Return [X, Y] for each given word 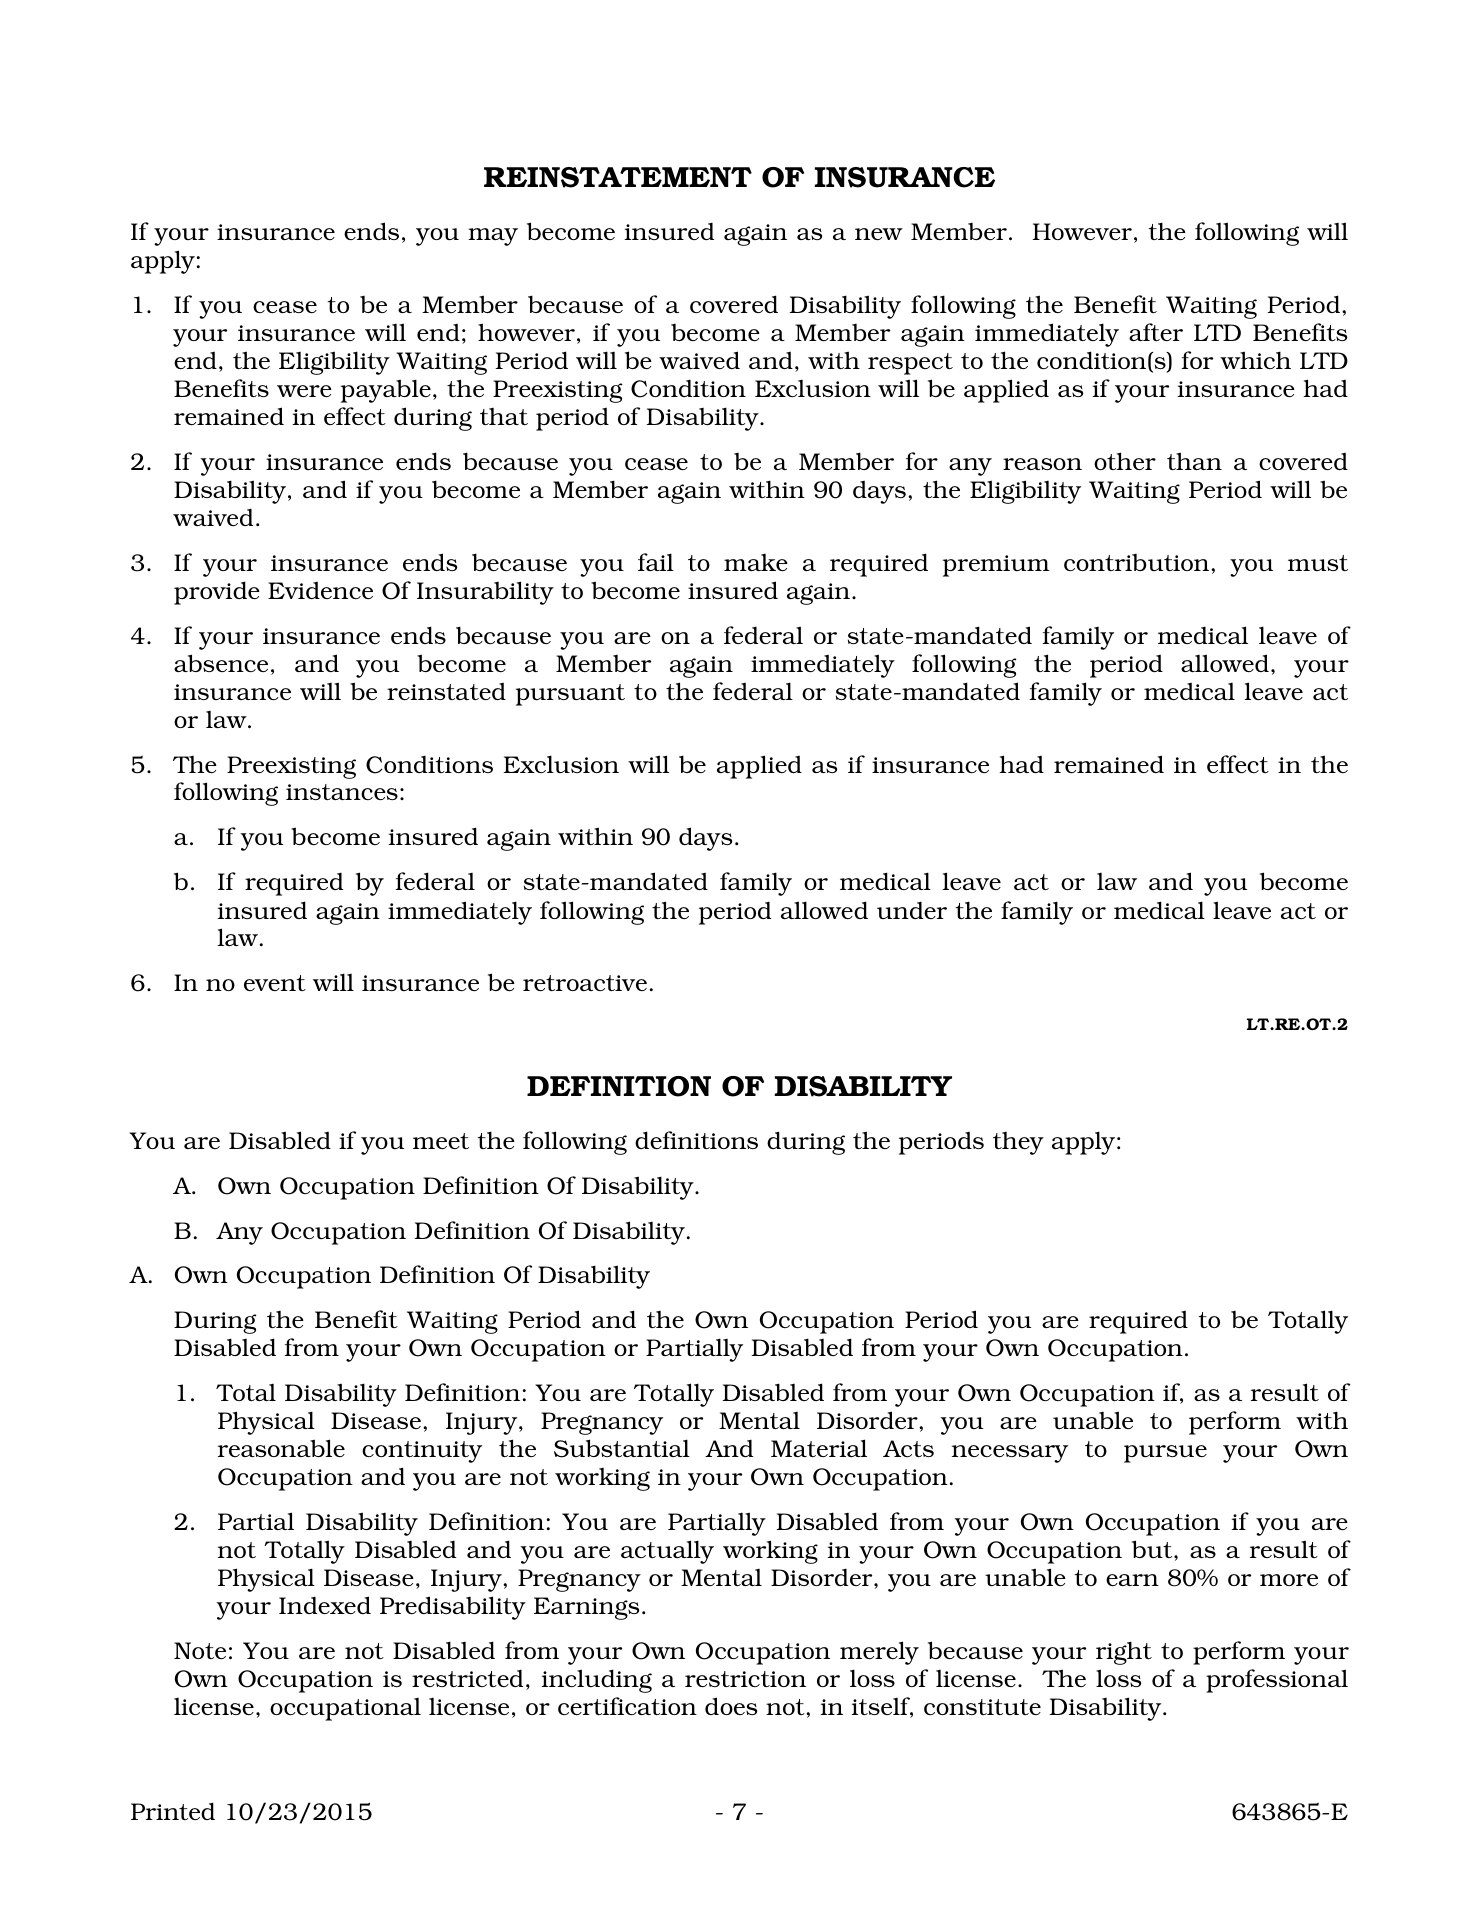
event [275, 983]
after [1156, 332]
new [879, 234]
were [304, 391]
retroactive [585, 983]
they [1018, 1143]
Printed [173, 1811]
